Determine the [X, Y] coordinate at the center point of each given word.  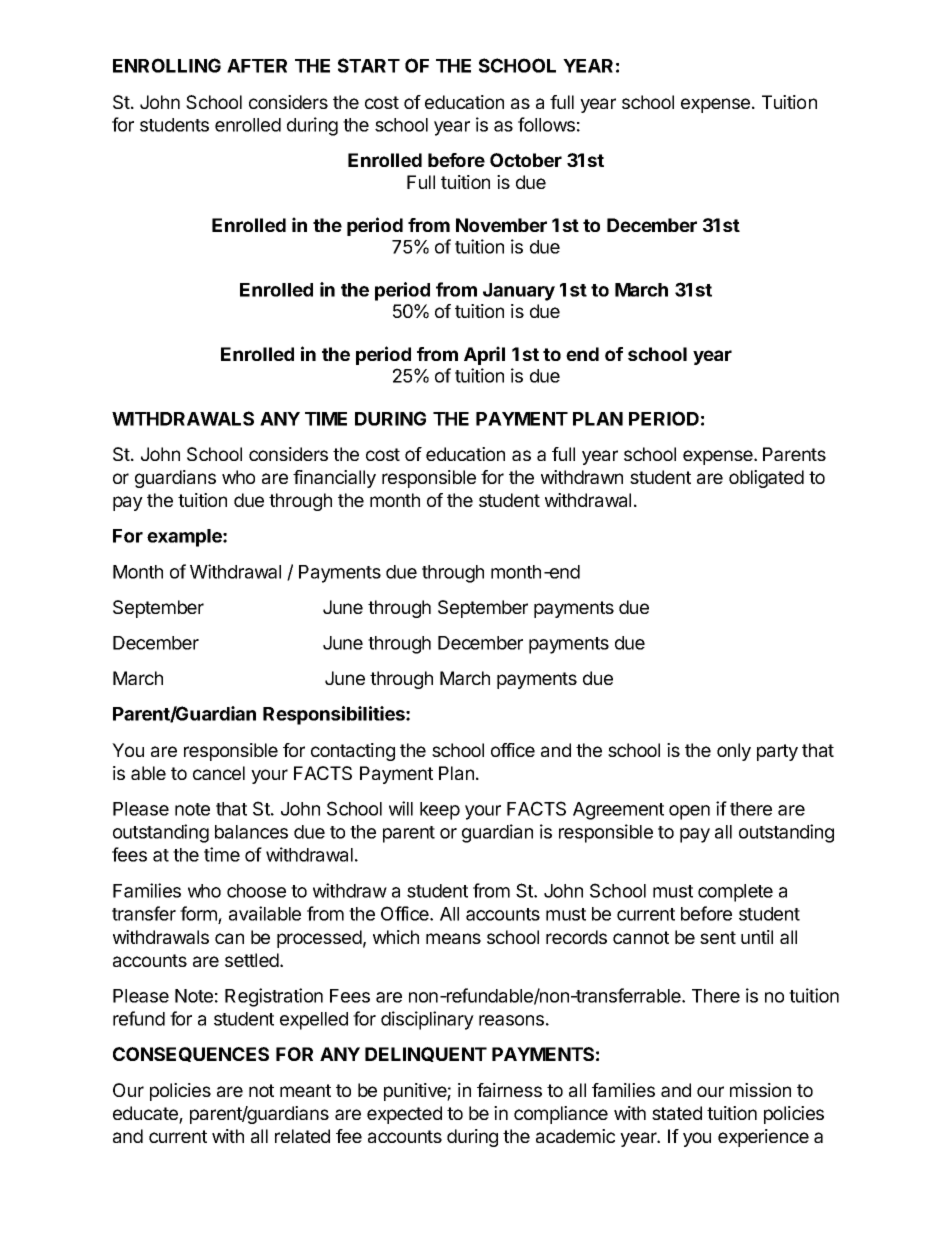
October [526, 160]
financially [334, 479]
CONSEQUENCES [191, 1054]
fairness [509, 1090]
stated [677, 1113]
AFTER [257, 66]
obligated [766, 479]
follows [546, 124]
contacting [353, 752]
